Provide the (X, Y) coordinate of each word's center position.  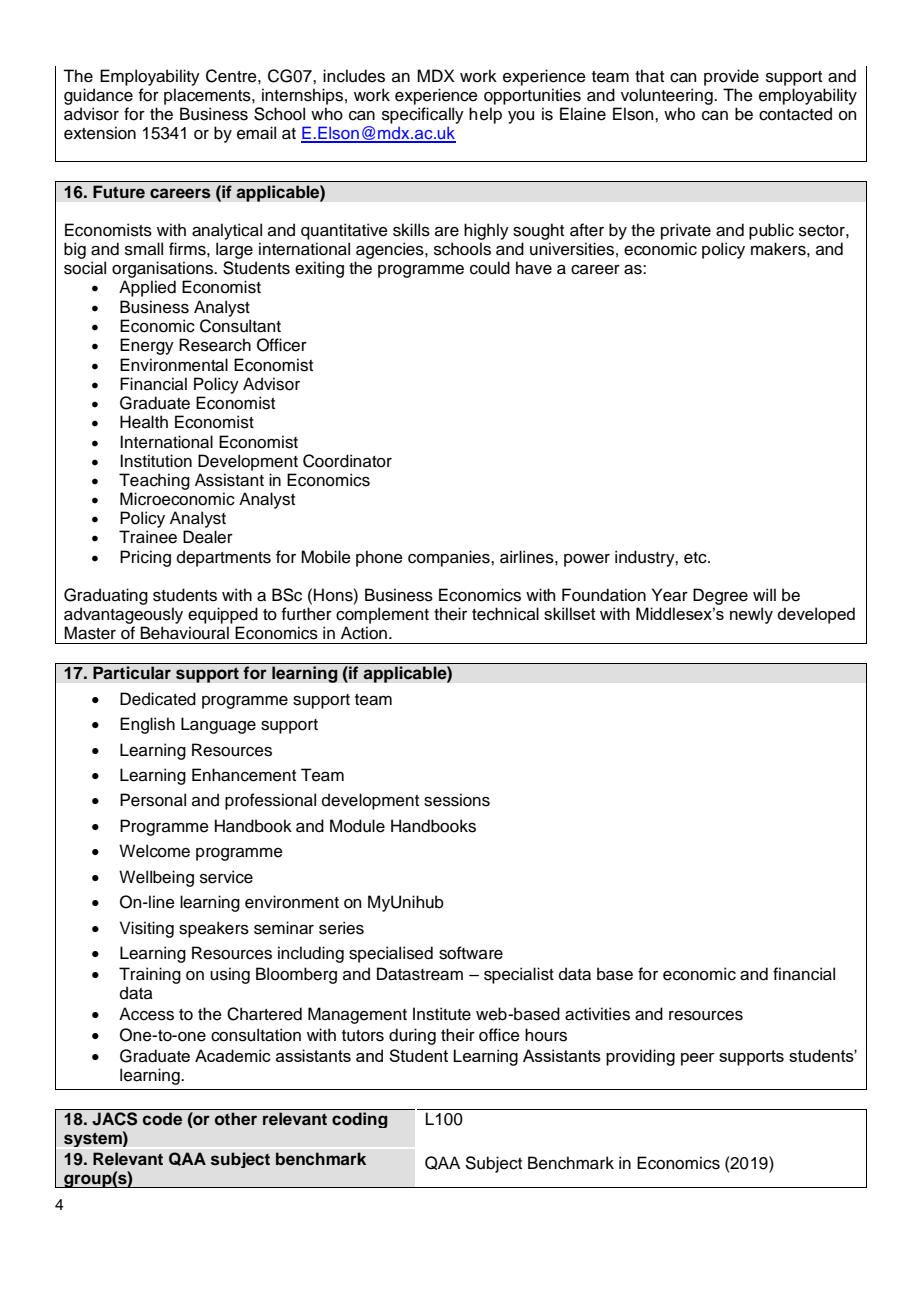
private (686, 231)
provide (731, 77)
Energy (147, 346)
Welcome (154, 851)
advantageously (123, 615)
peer (697, 1059)
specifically (423, 115)
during (412, 1036)
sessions (457, 800)
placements (208, 96)
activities (597, 1014)
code (162, 1119)
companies (450, 558)
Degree (720, 596)
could (490, 268)
